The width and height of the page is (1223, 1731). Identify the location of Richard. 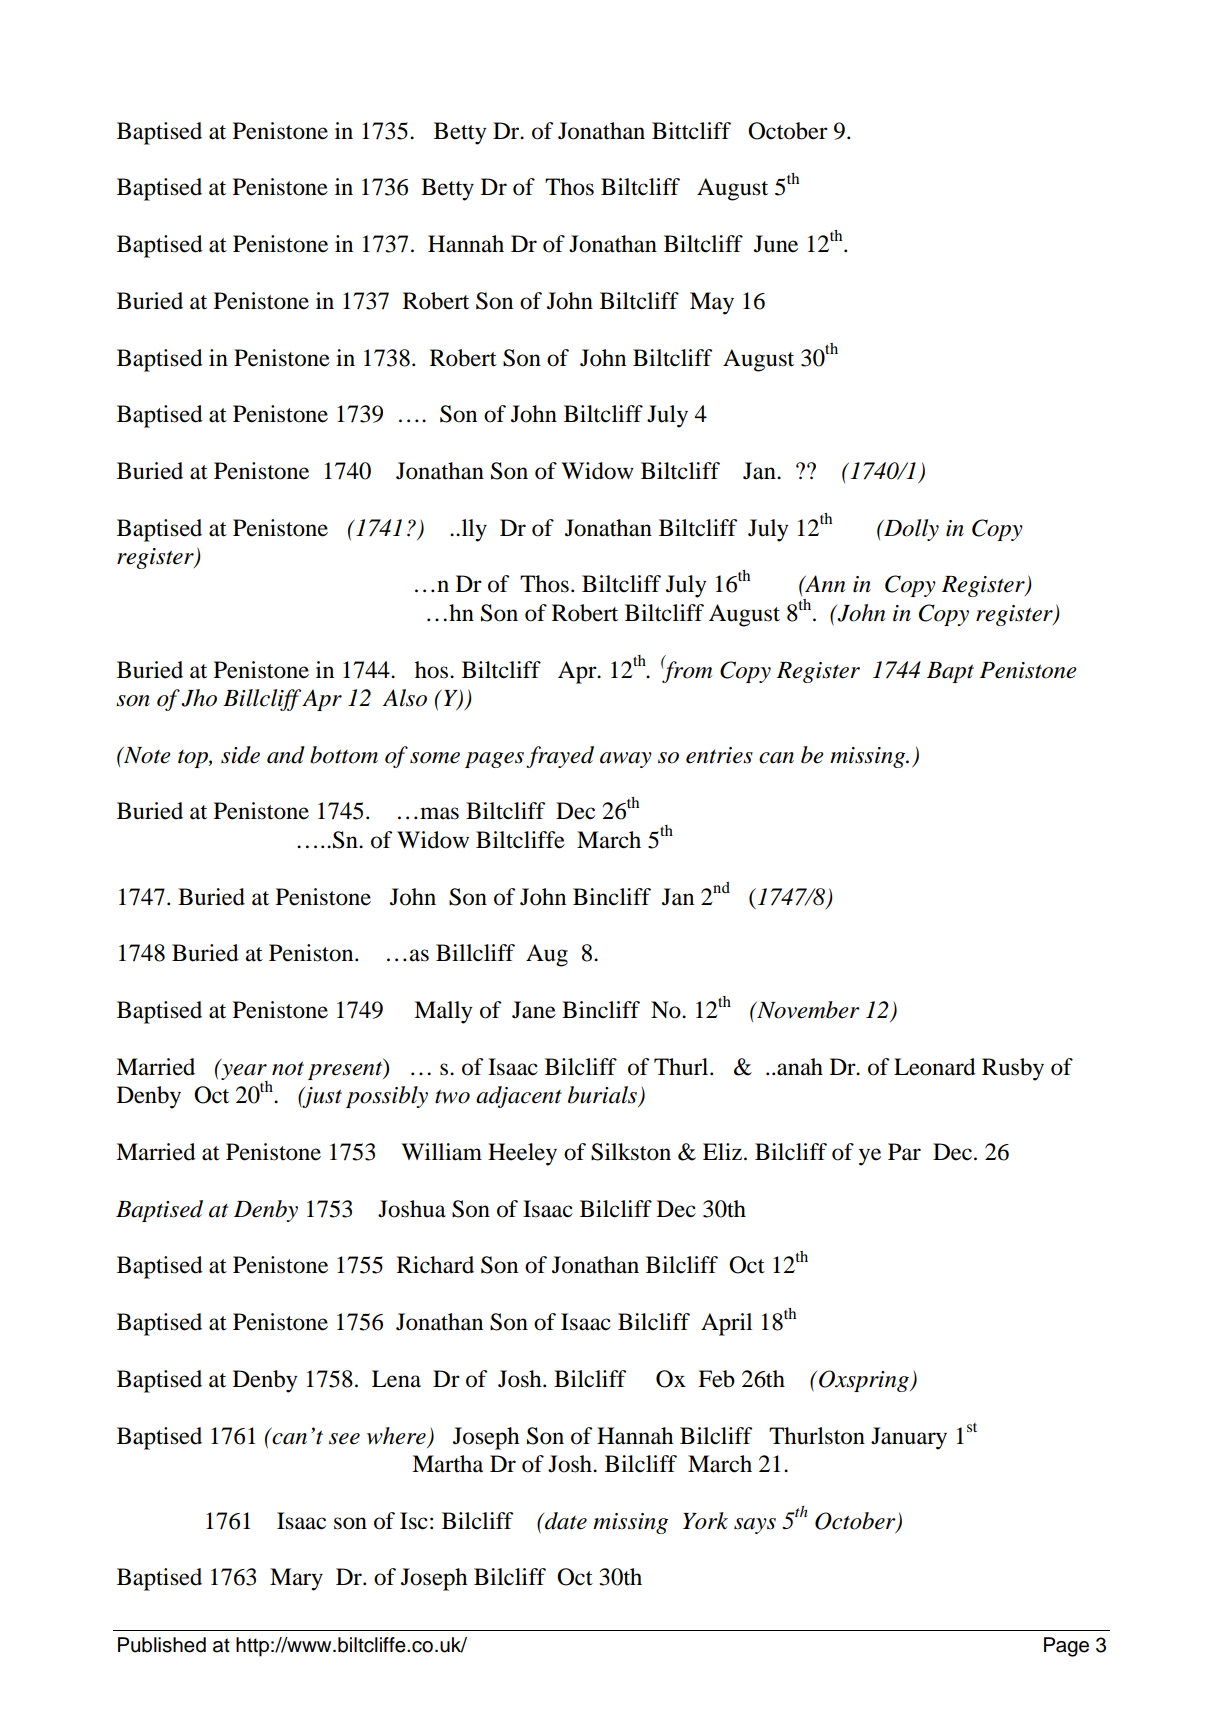
(435, 1265).
